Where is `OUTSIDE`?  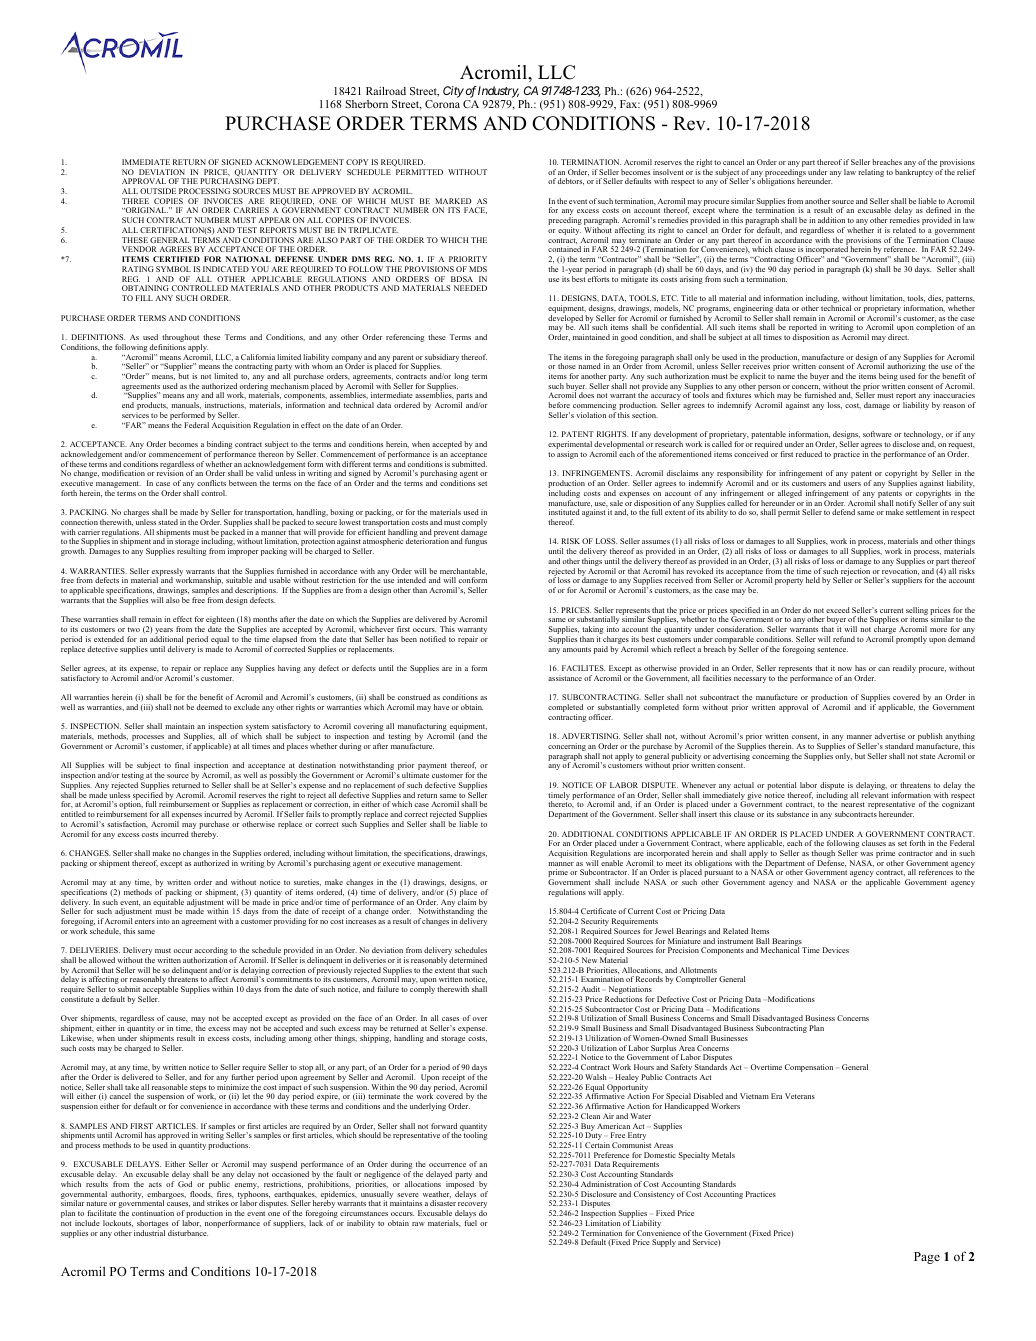 OUTSIDE is located at coordinates (158, 191).
